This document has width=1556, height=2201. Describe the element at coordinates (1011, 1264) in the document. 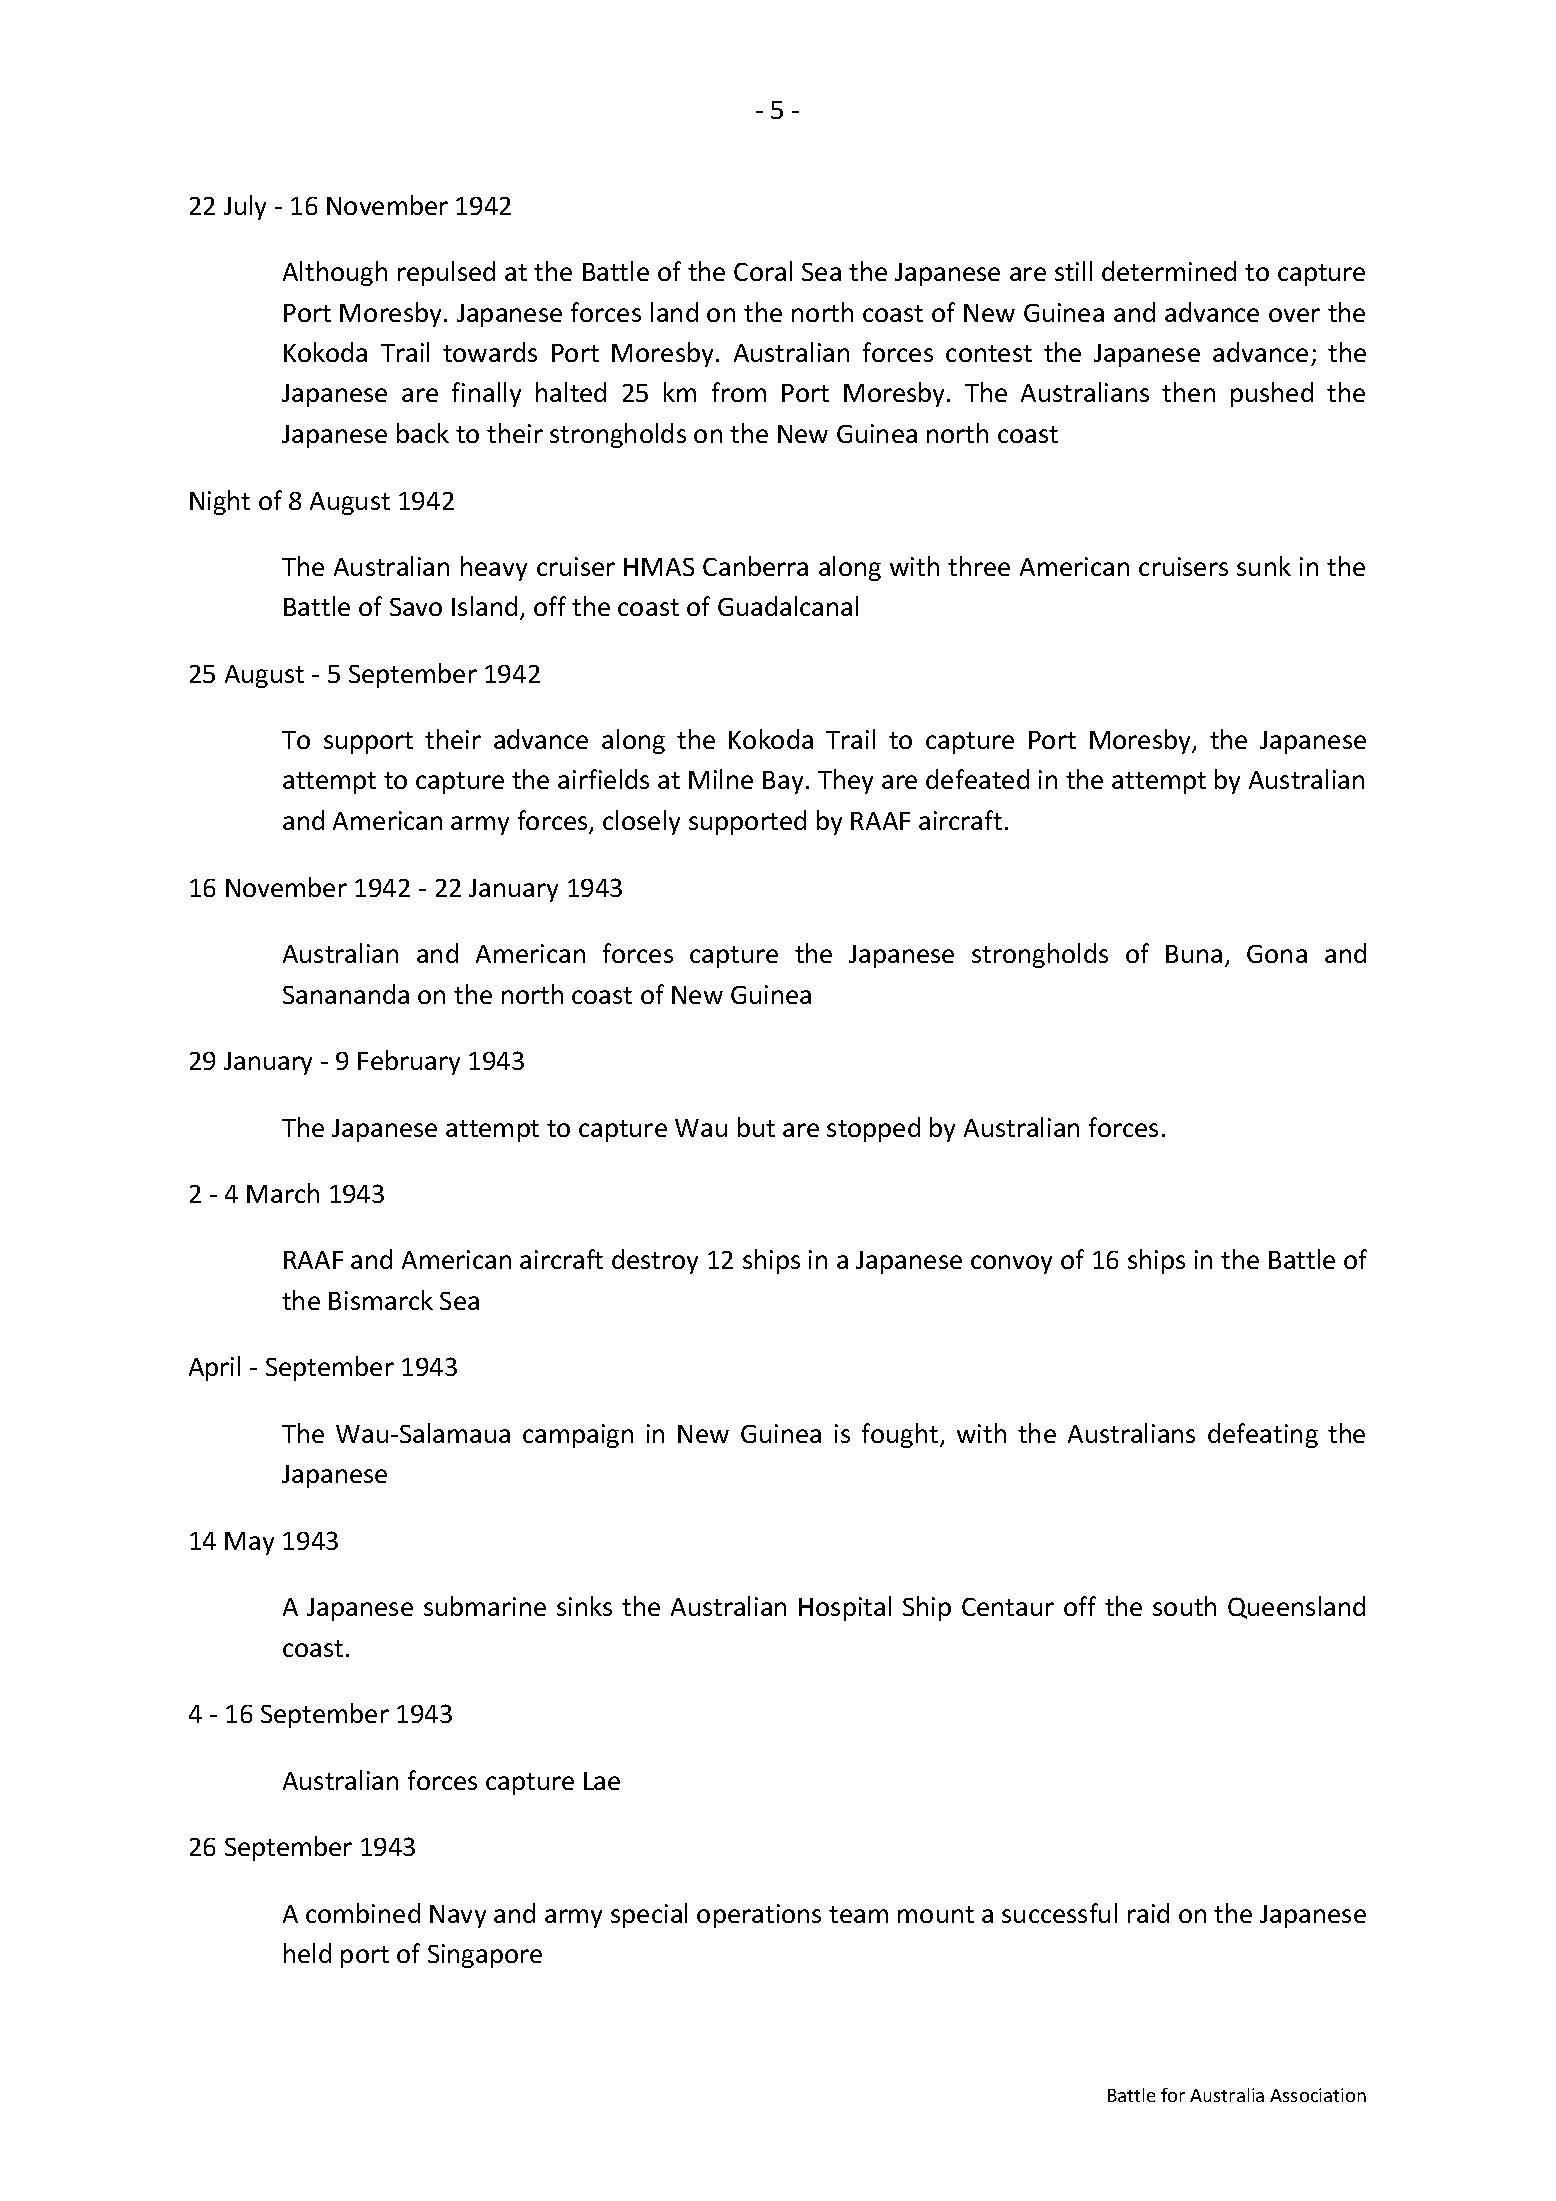

I see `convoy` at that location.
